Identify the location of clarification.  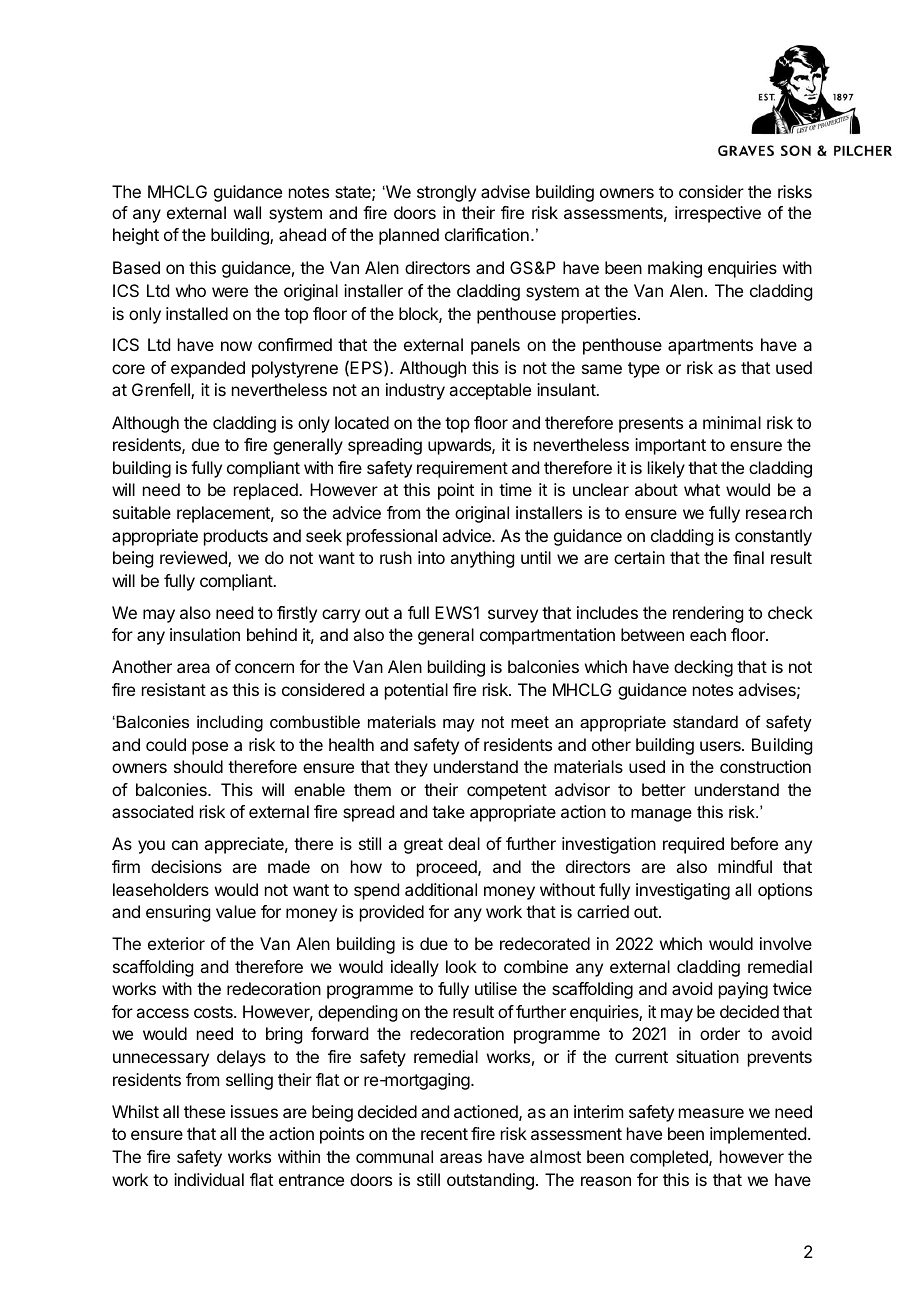
(487, 234).
